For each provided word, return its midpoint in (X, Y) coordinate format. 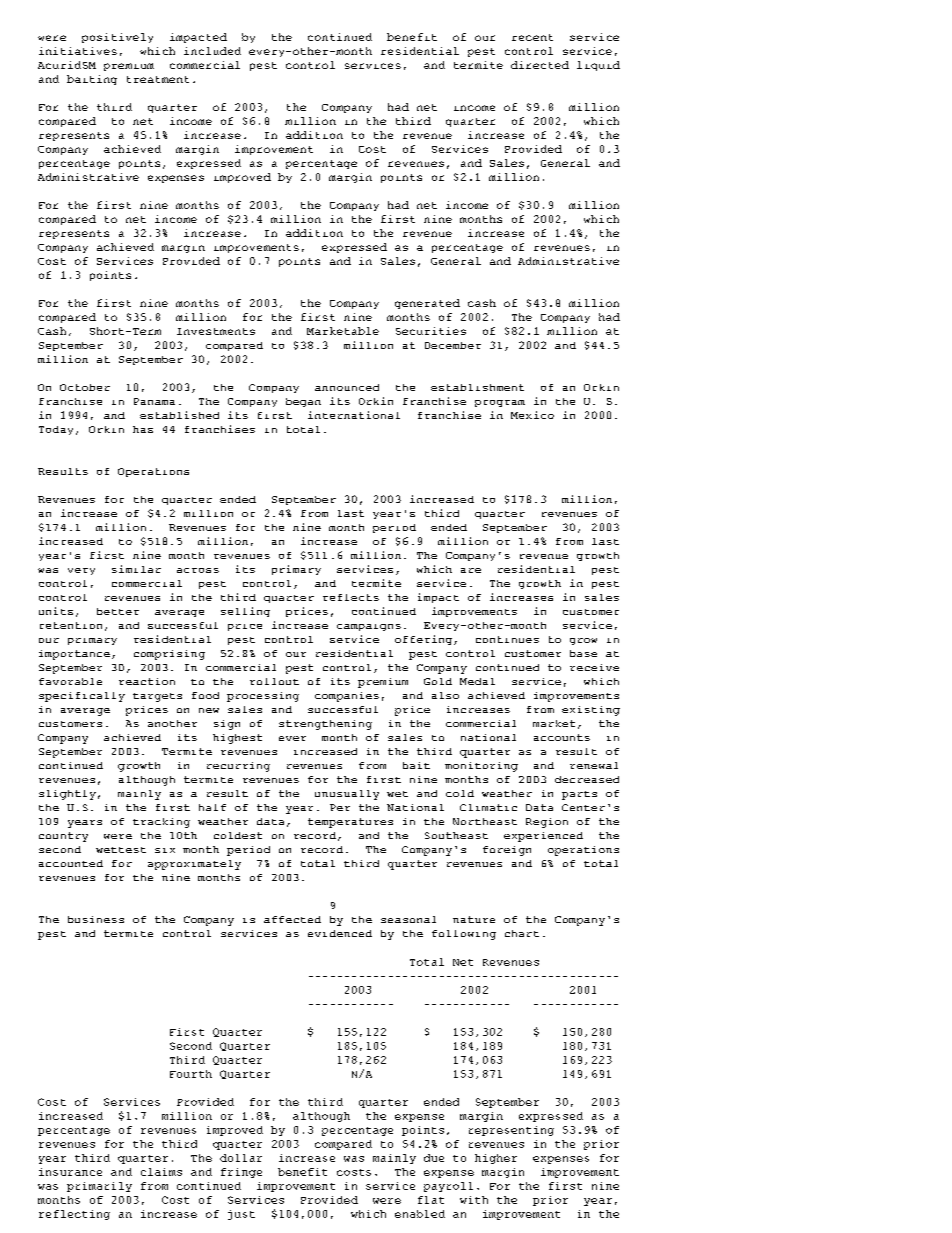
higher (496, 1159)
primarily (99, 1187)
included (212, 51)
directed (540, 65)
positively (117, 38)
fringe (241, 1173)
